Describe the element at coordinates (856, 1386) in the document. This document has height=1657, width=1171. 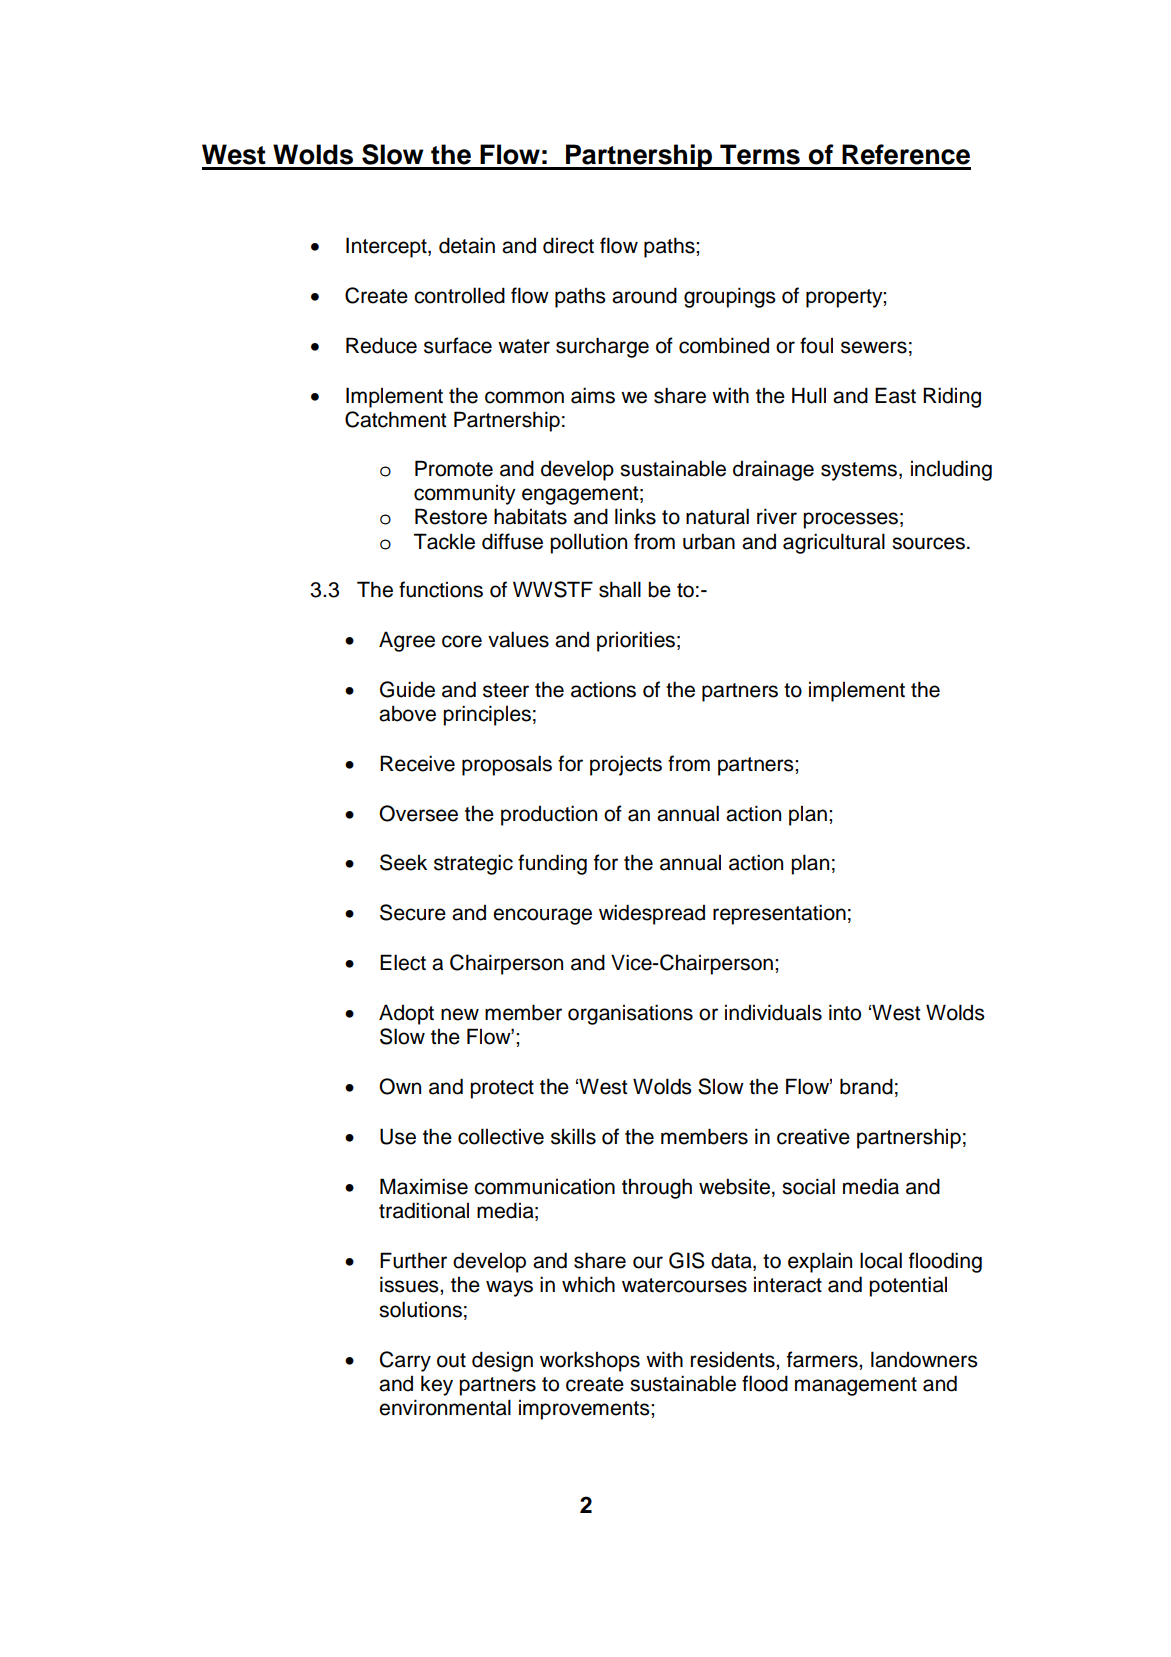
I see `management` at that location.
